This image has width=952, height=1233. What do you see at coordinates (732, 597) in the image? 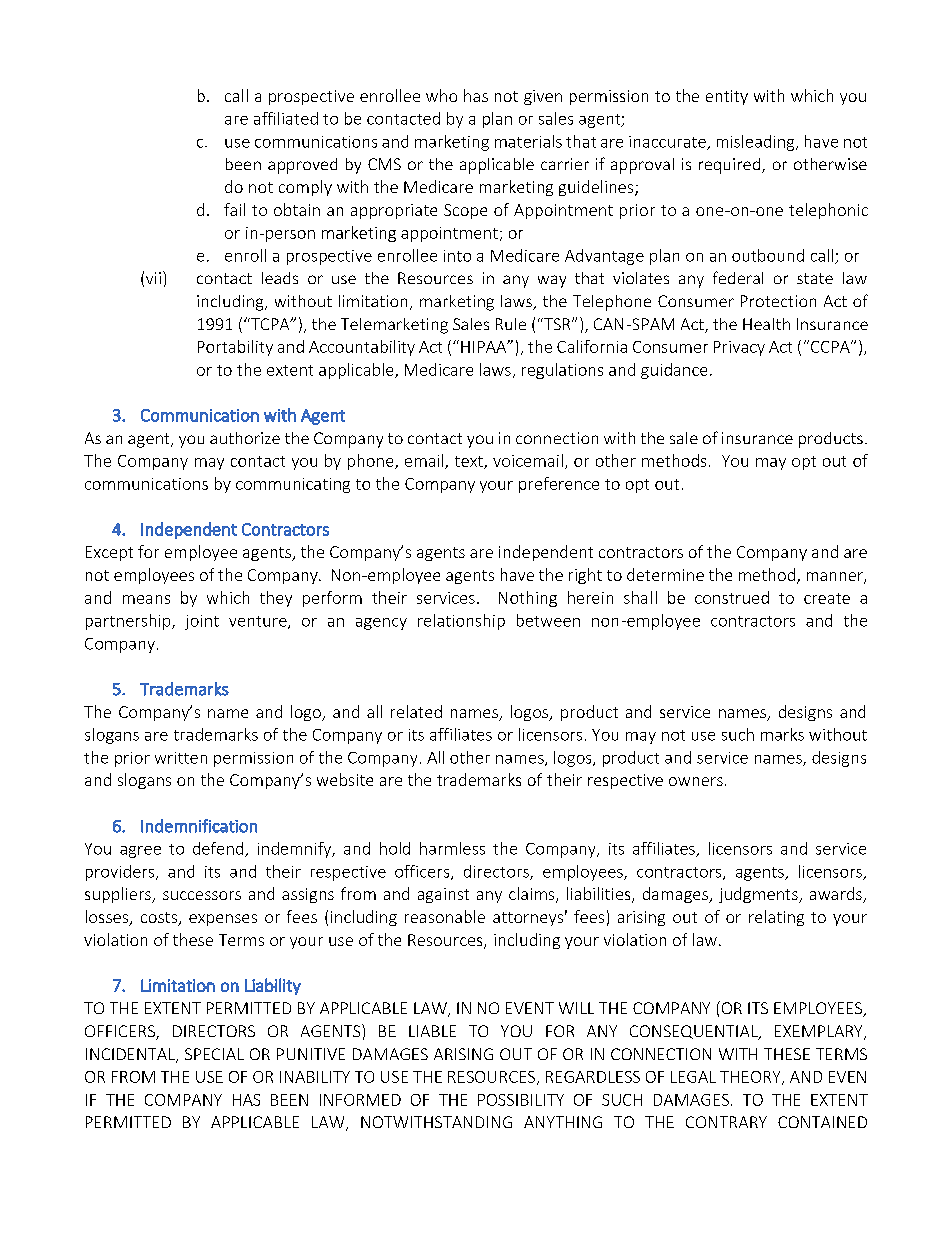
I see `construed` at bounding box center [732, 597].
